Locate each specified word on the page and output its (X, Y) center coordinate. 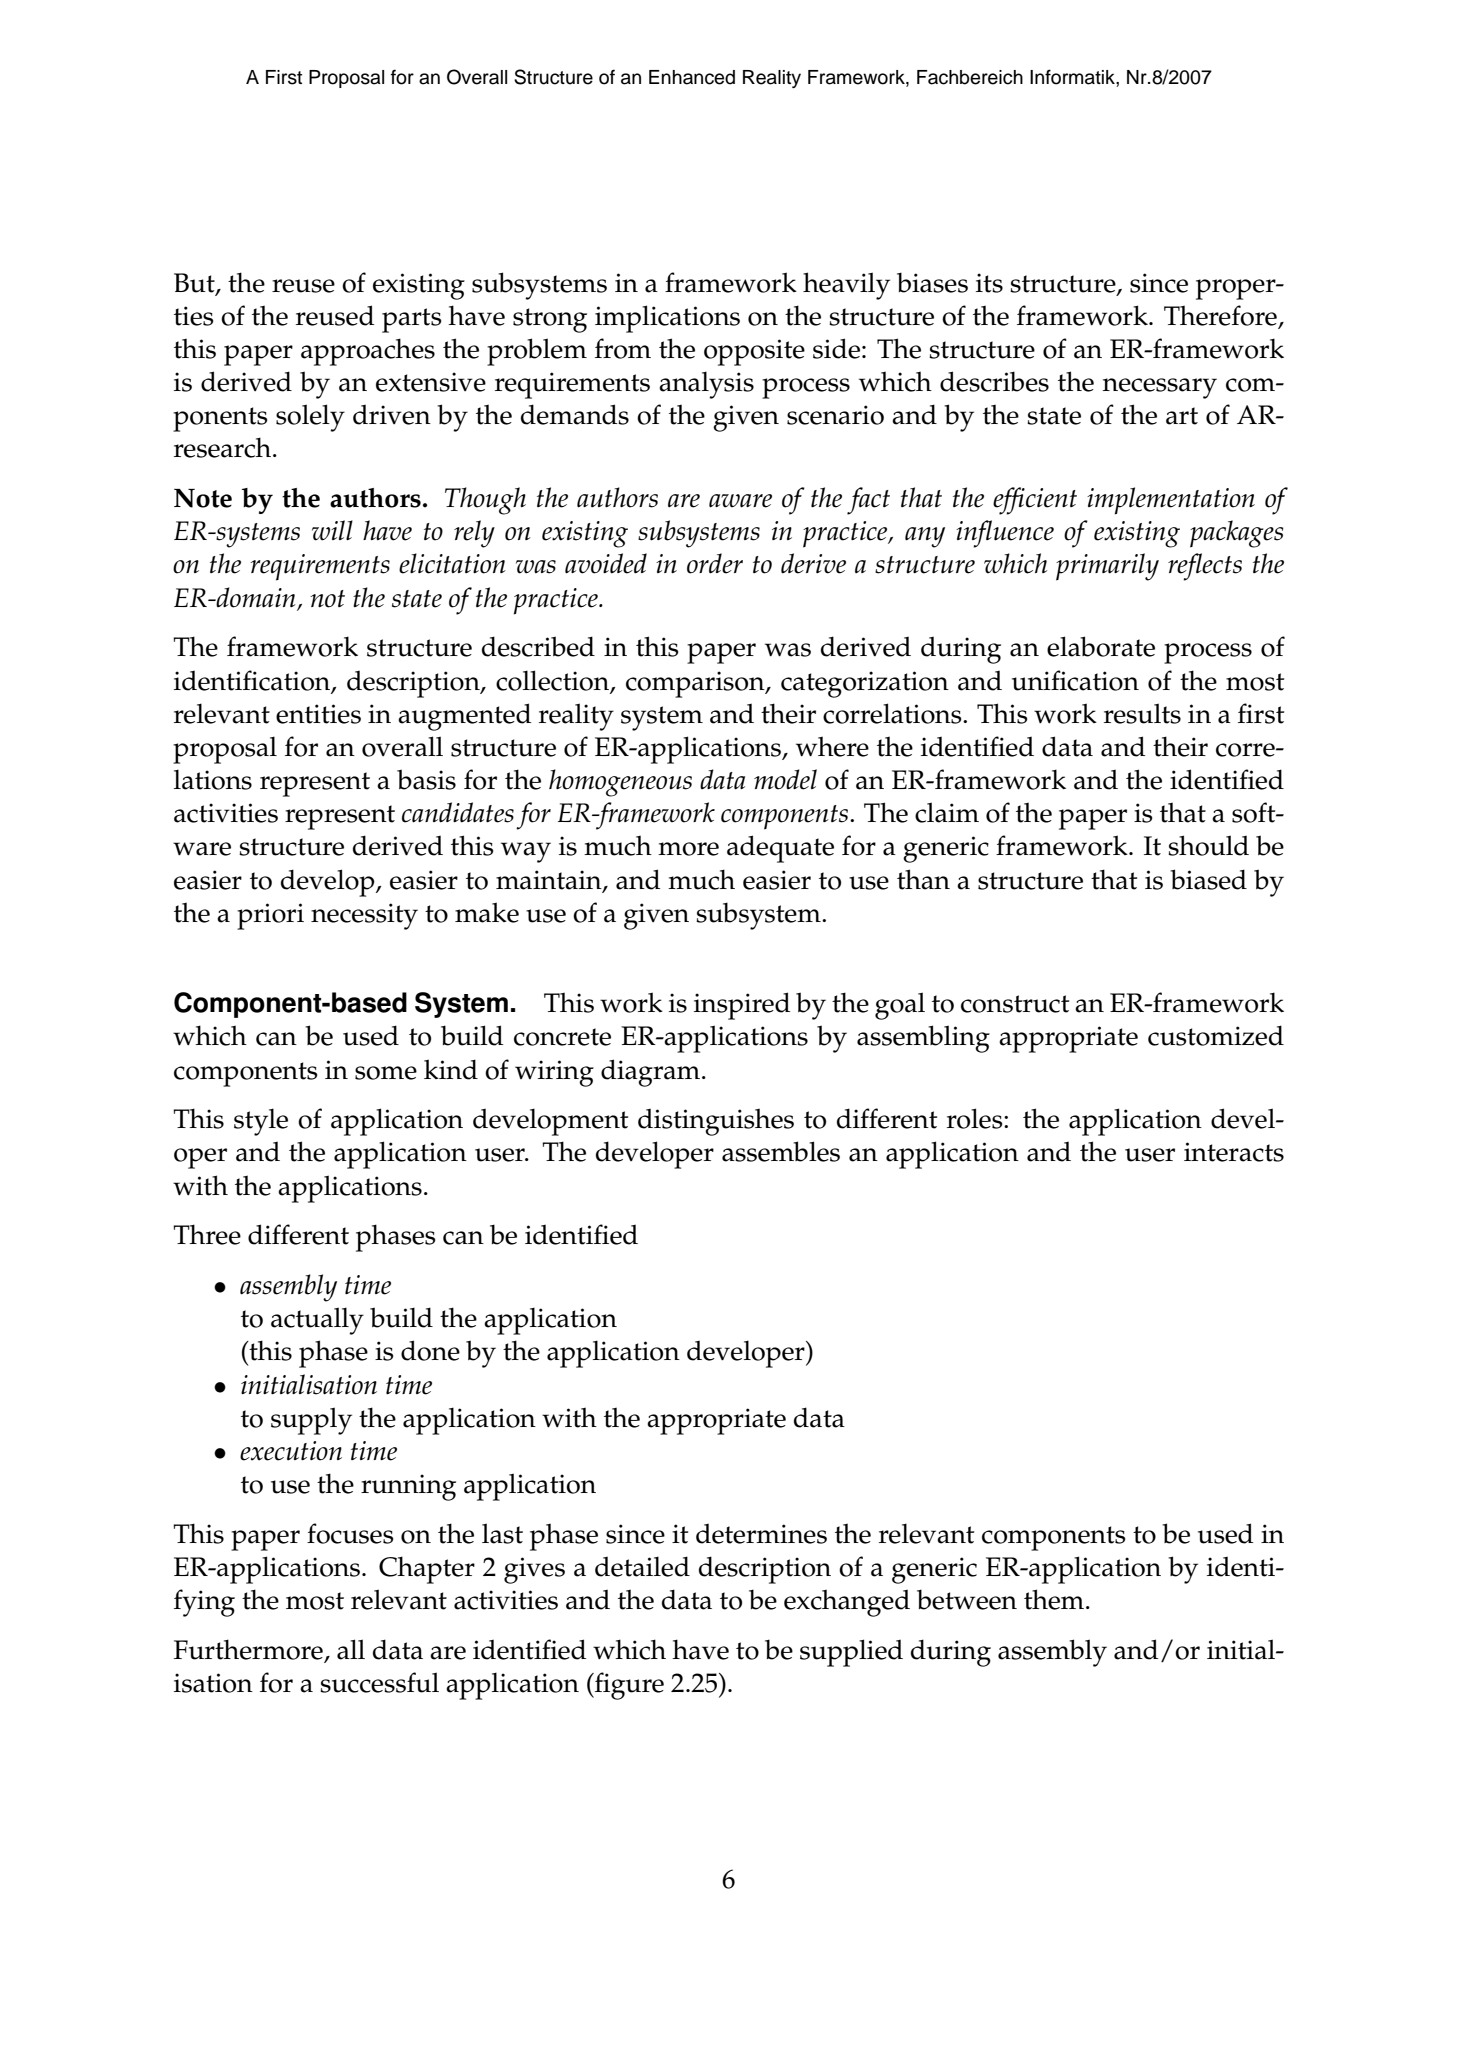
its (989, 283)
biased (1208, 879)
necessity (364, 916)
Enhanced (692, 77)
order (715, 563)
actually (317, 1321)
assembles (781, 1151)
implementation (1171, 501)
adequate (780, 849)
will (332, 530)
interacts (1234, 1152)
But (195, 283)
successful (379, 1682)
